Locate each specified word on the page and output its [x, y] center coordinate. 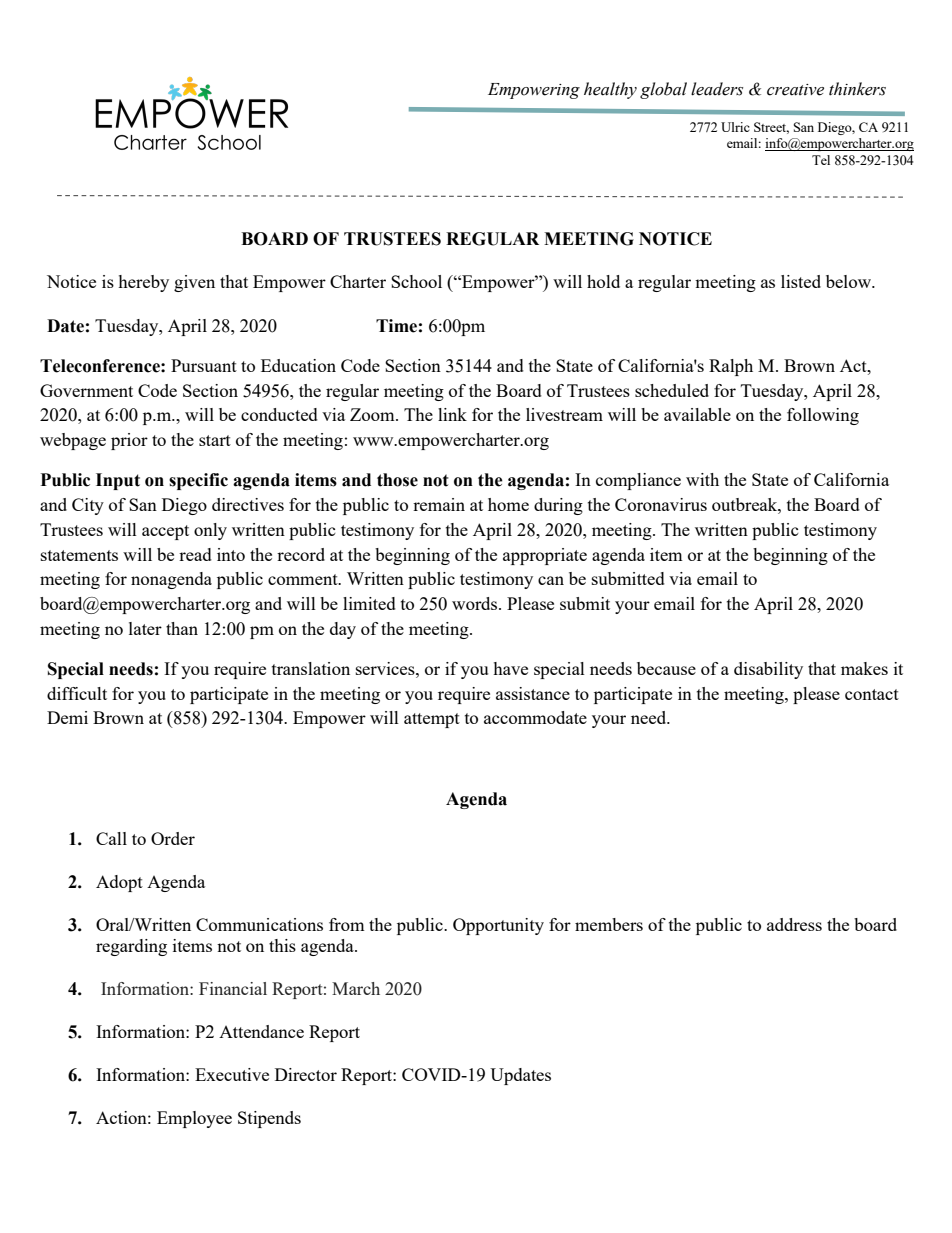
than [182, 628]
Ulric [735, 127]
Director [306, 1074]
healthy [610, 90]
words [476, 603]
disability [768, 670]
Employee [194, 1119]
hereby [143, 283]
